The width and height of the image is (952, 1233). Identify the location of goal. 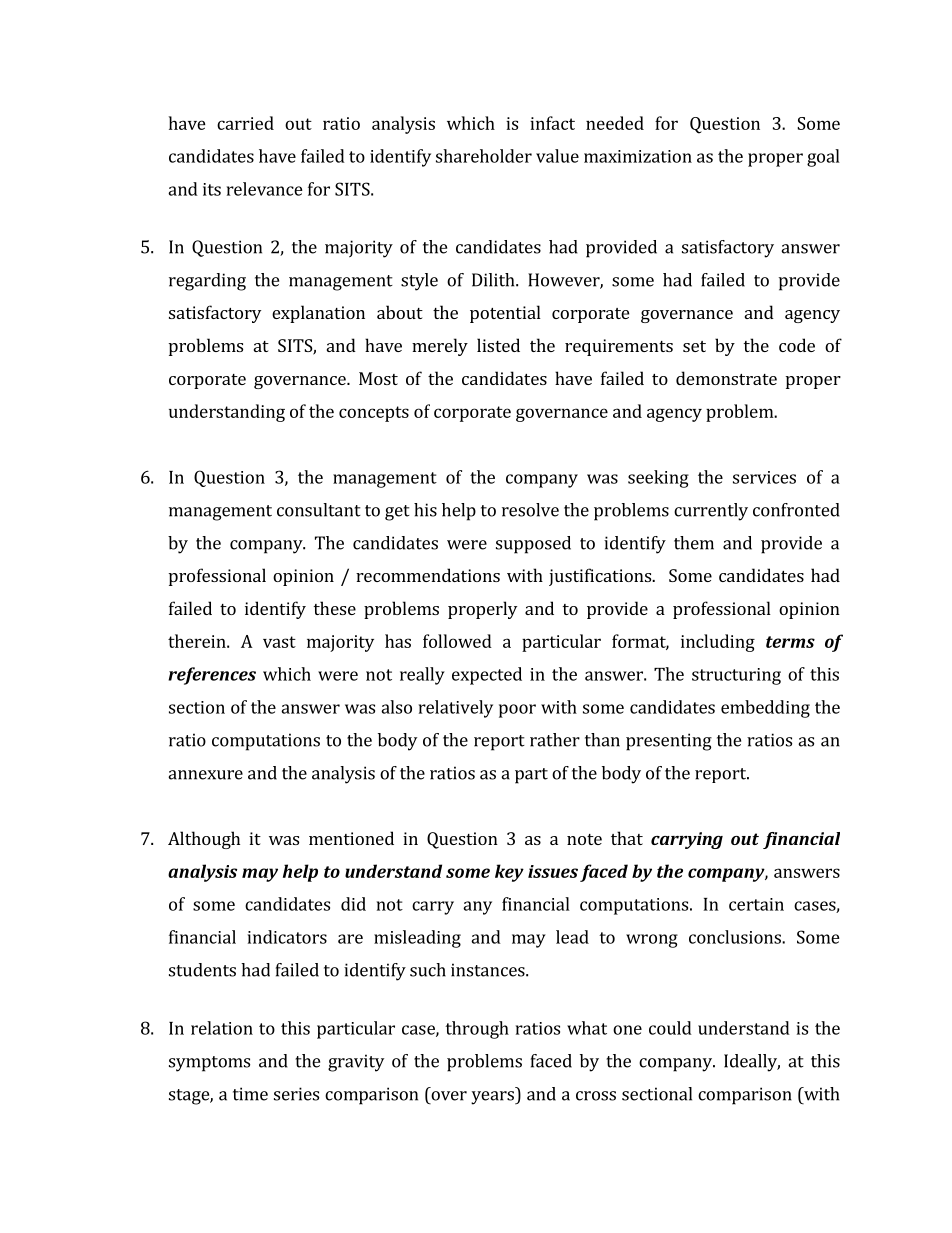
(823, 158).
